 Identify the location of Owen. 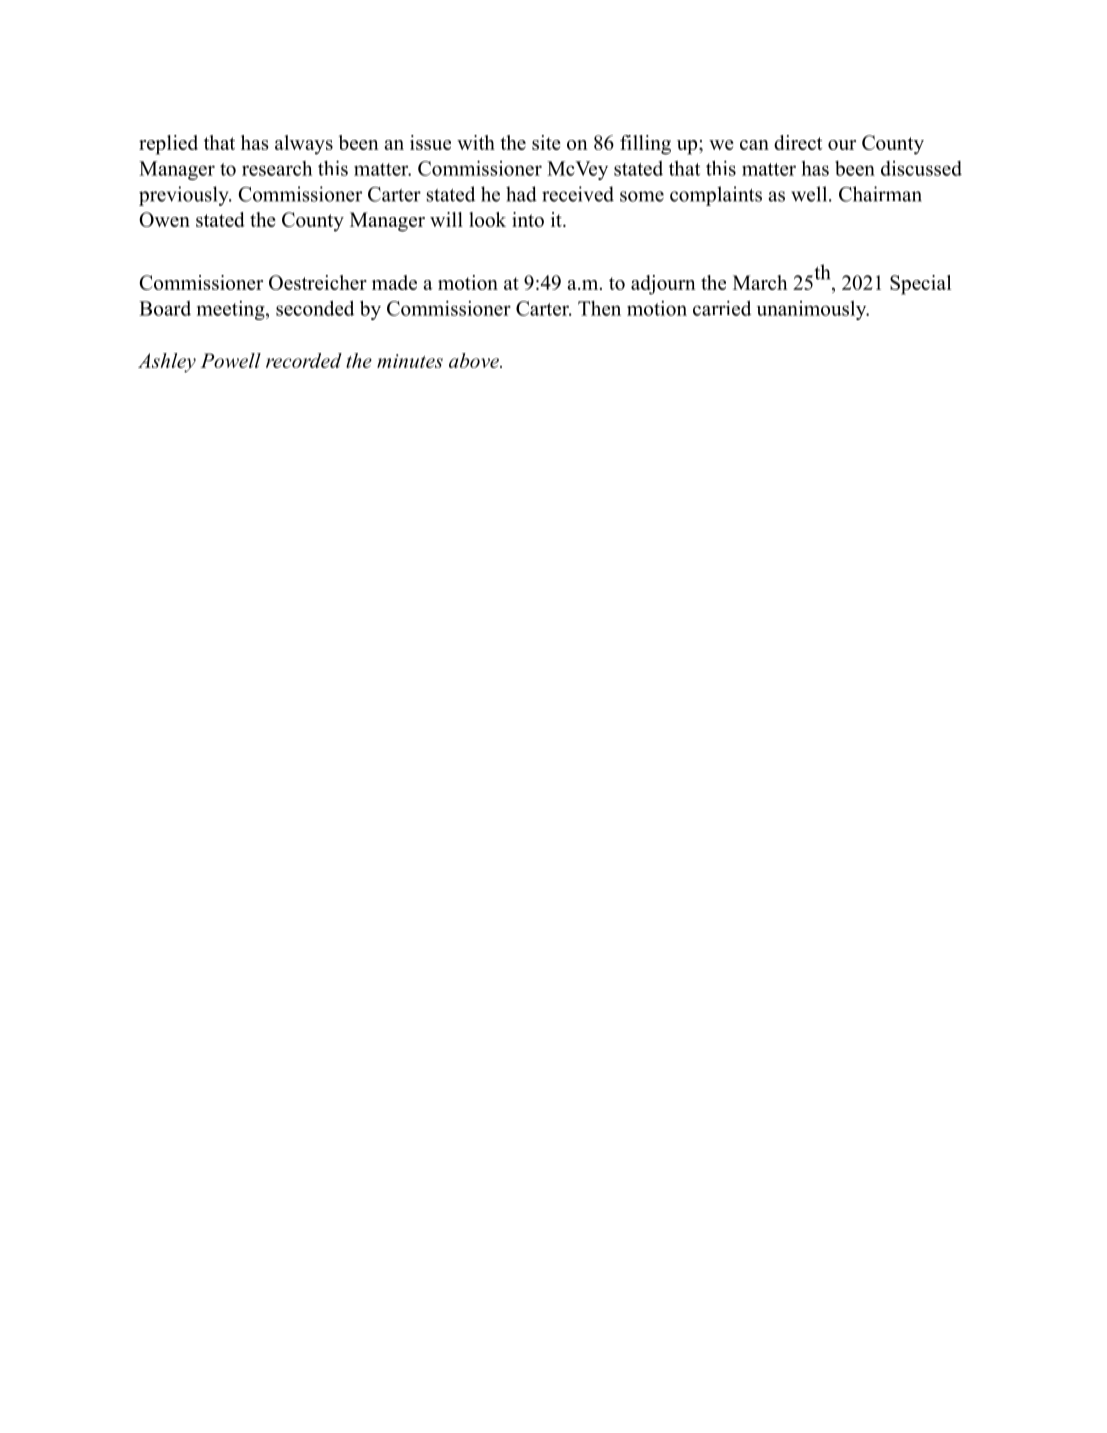
(164, 219).
